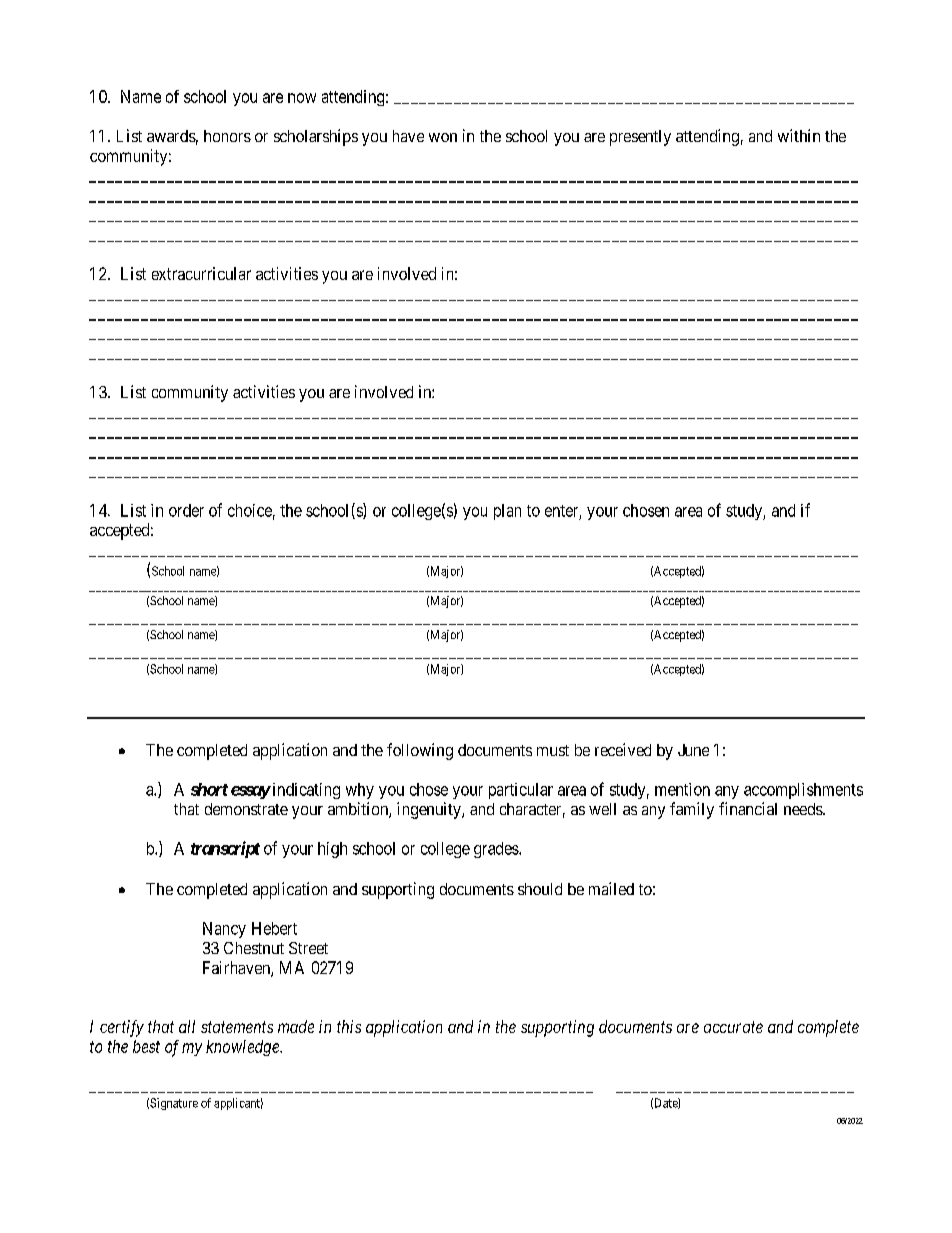 The image size is (952, 1233). I want to click on honors, so click(227, 136).
